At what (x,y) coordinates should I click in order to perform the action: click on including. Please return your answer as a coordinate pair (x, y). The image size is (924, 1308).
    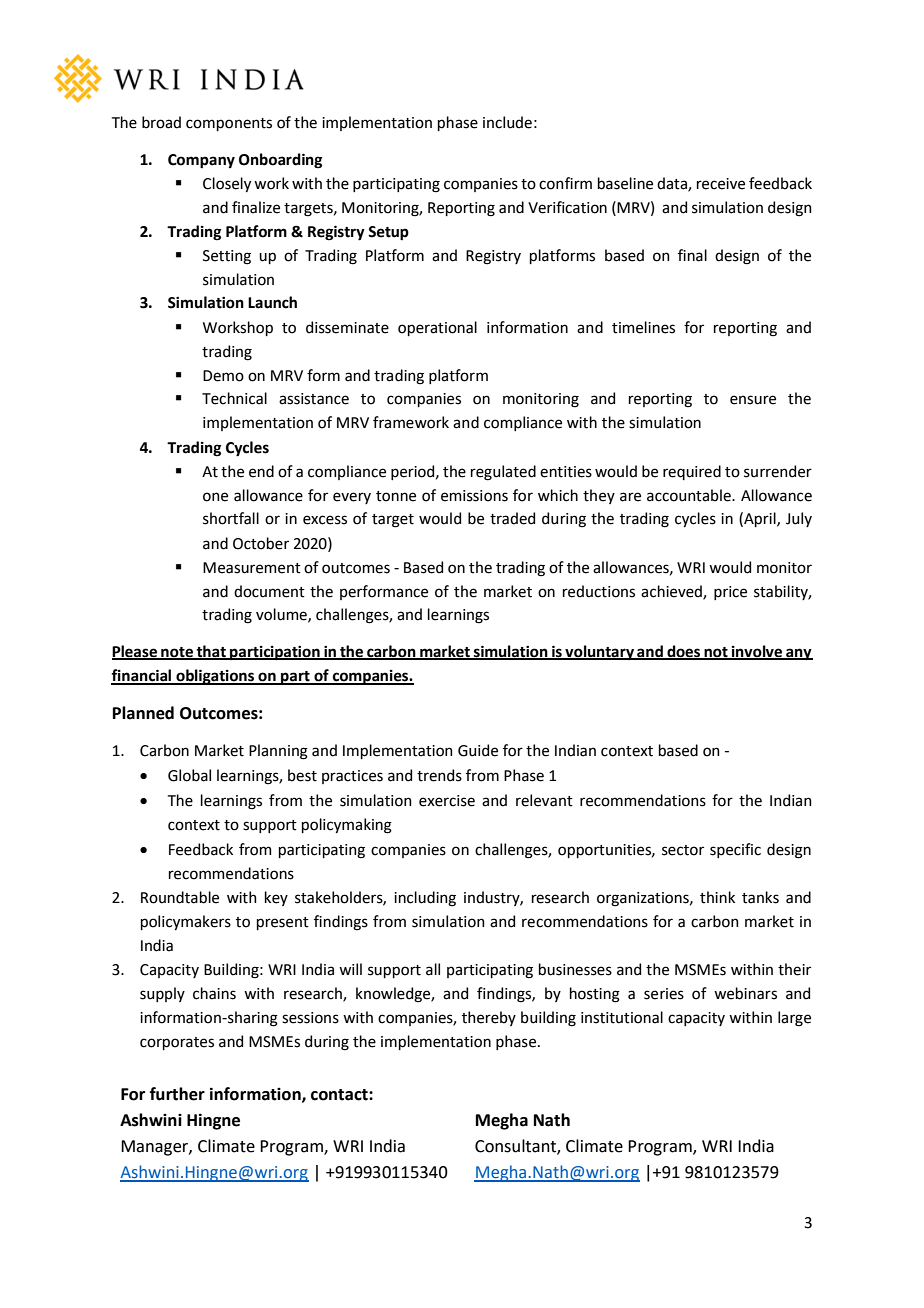
    Looking at the image, I should click on (425, 899).
